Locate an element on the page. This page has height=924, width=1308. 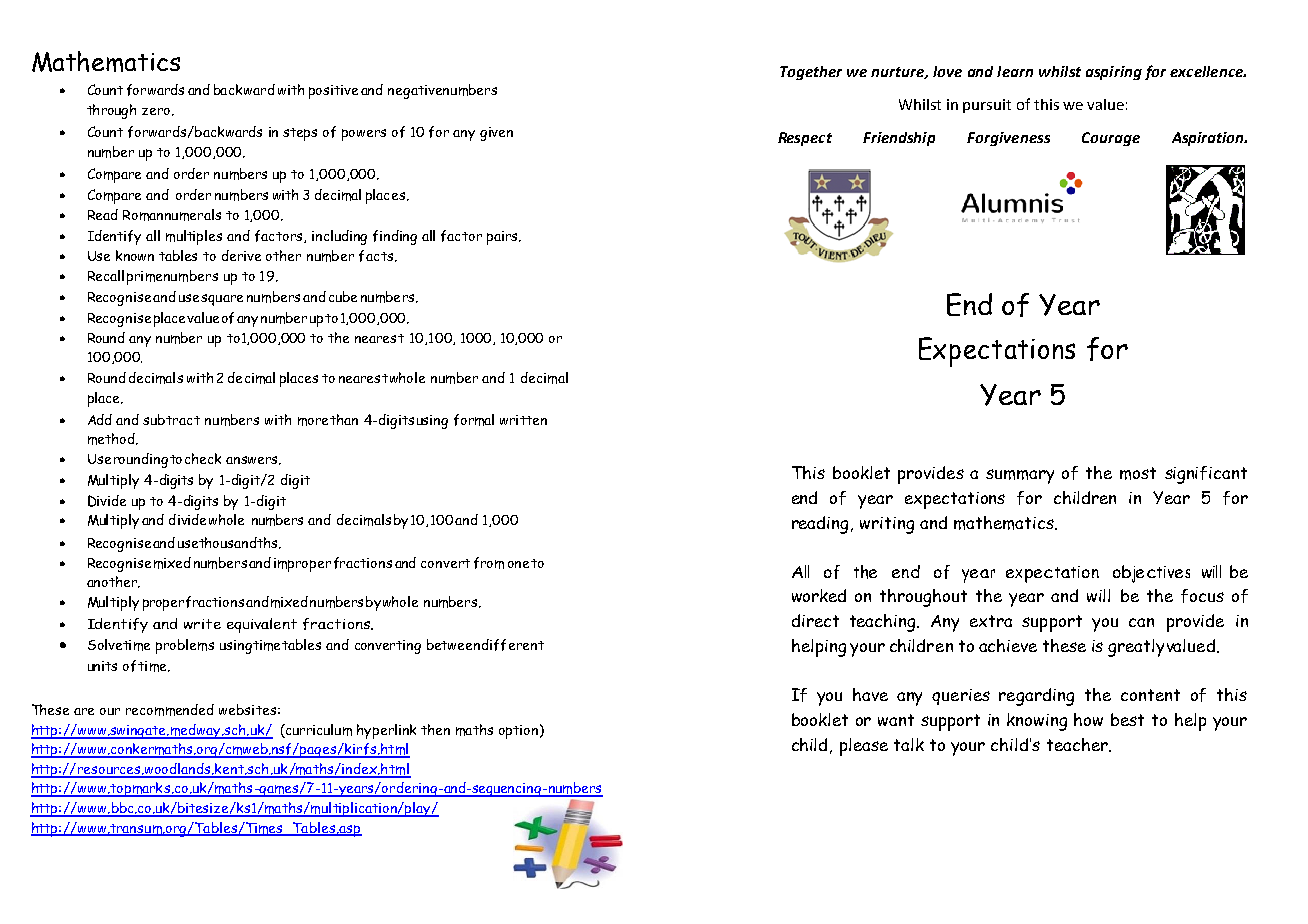
positive is located at coordinates (333, 92).
